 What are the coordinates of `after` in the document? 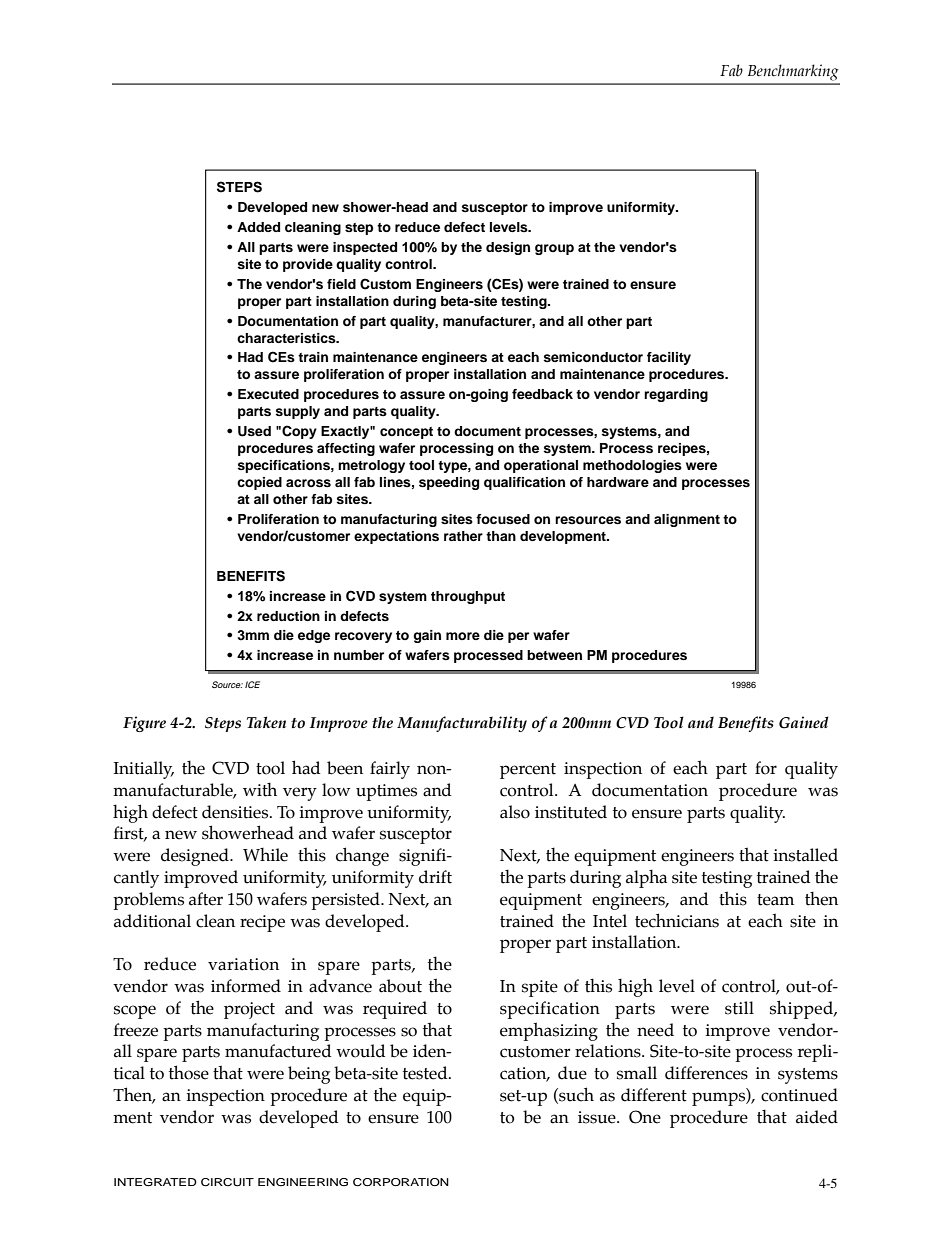 It's located at (206, 899).
